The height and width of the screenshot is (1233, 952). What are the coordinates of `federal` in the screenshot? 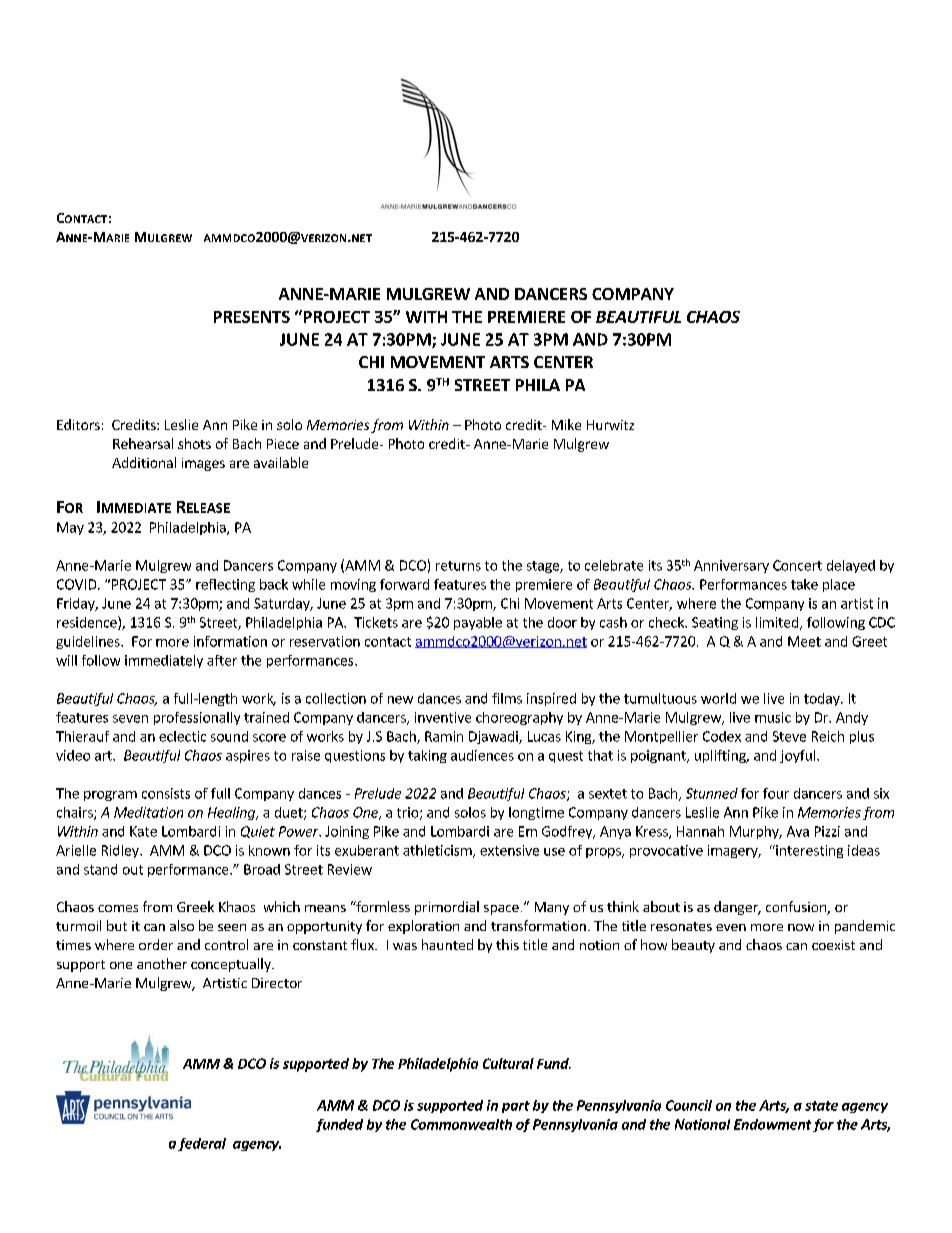 It's located at (202, 1144).
